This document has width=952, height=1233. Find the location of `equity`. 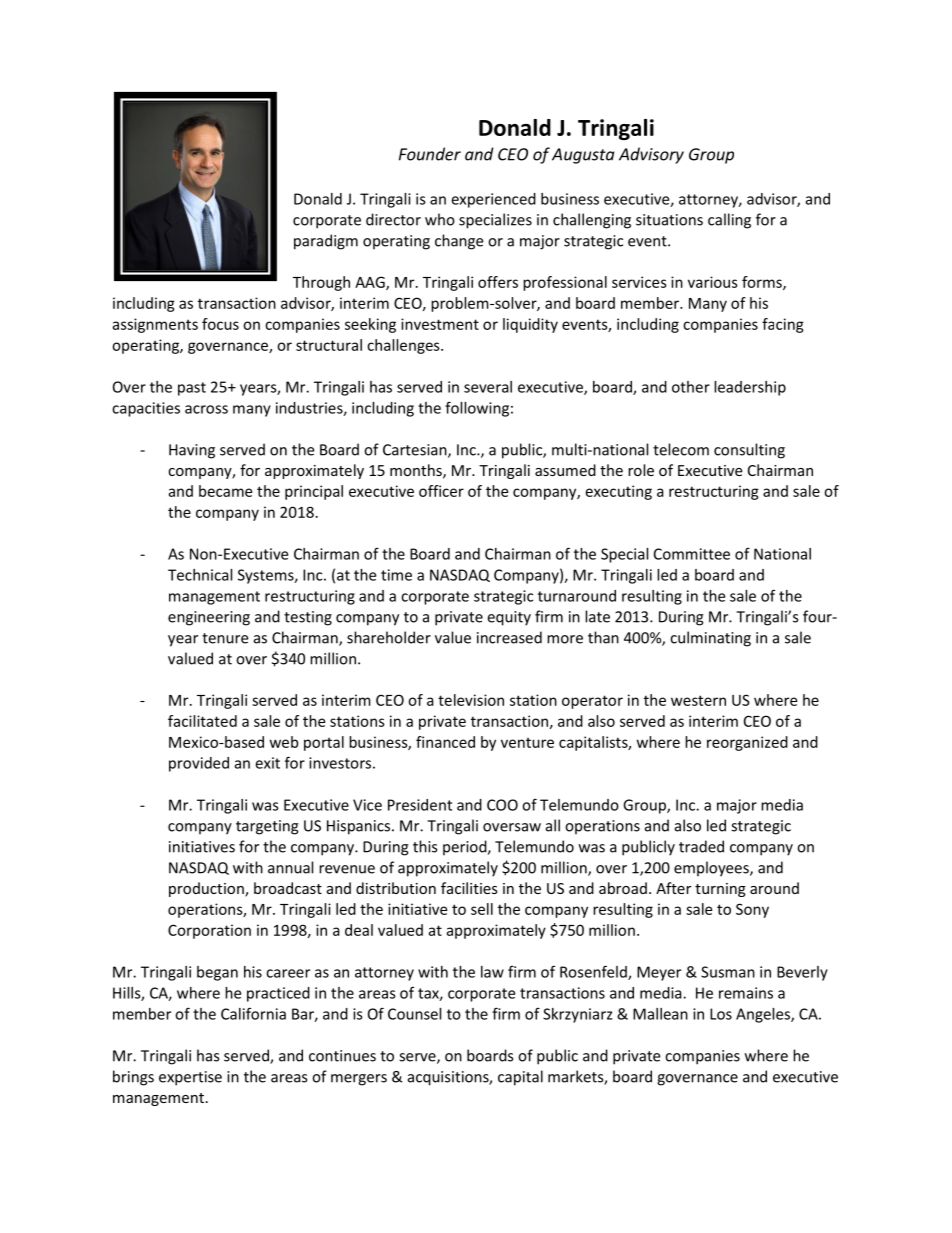

equity is located at coordinates (509, 618).
